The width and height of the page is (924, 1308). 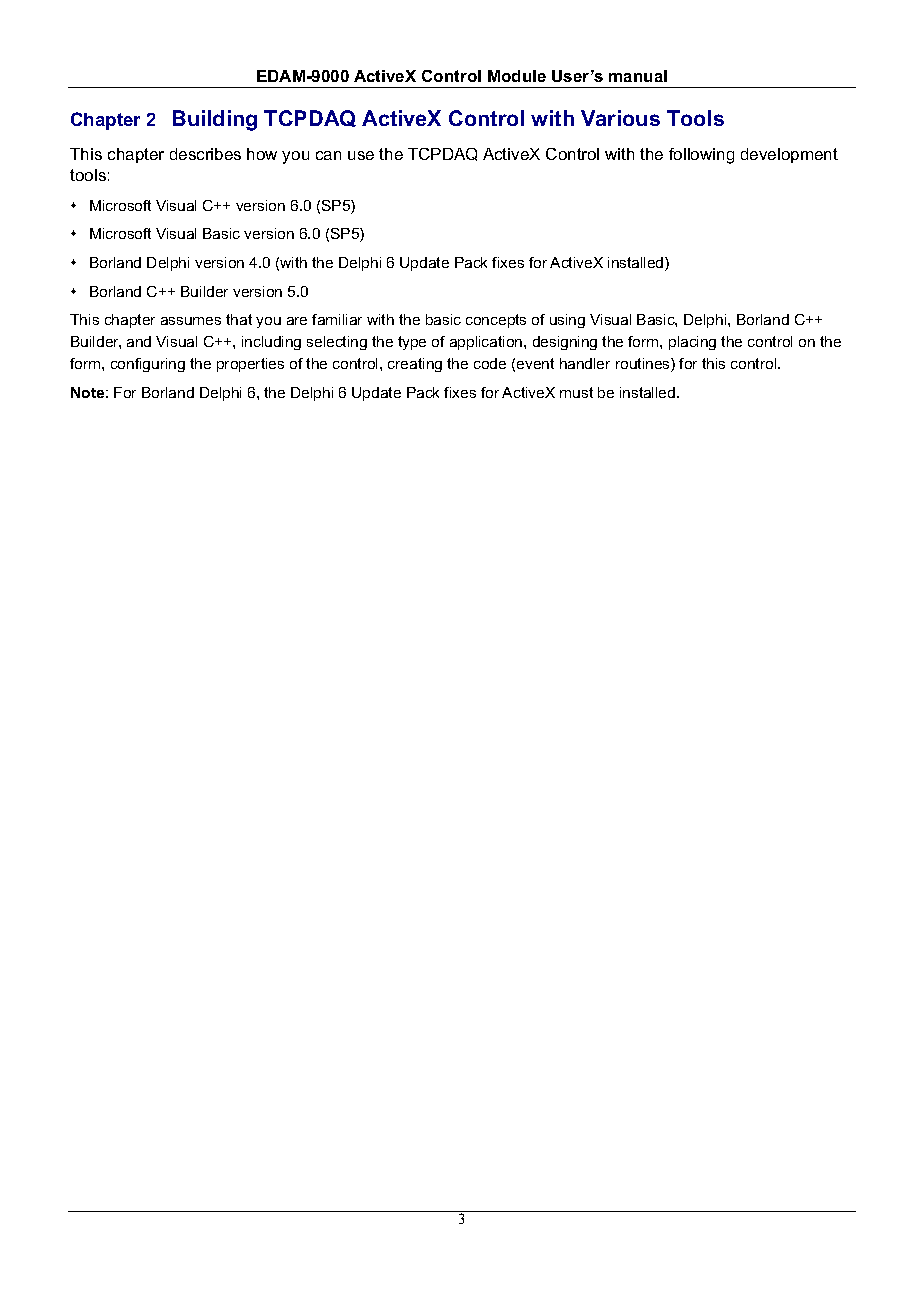 What do you see at coordinates (638, 76) in the page?
I see `manual` at bounding box center [638, 76].
